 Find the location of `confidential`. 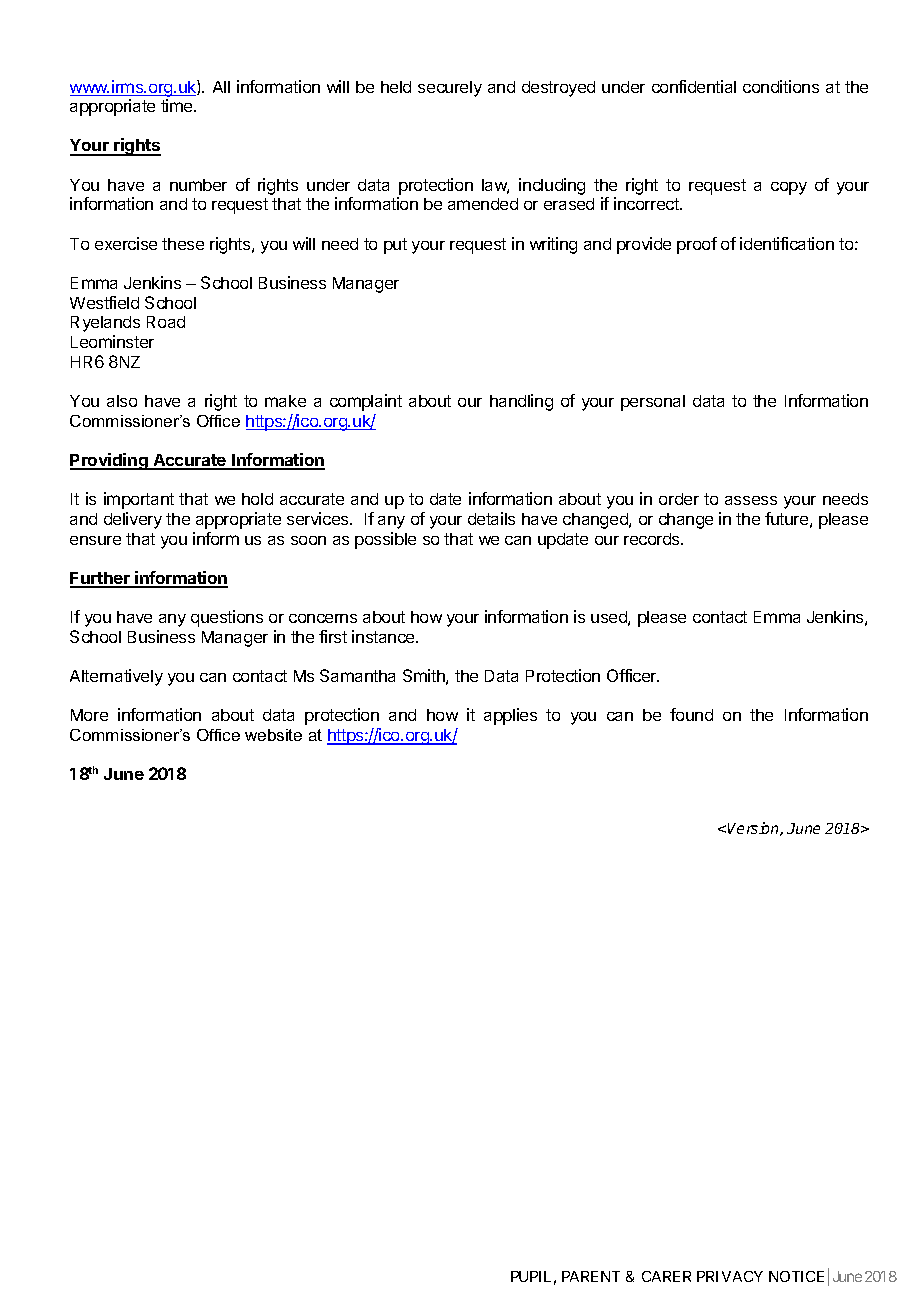

confidential is located at coordinates (694, 86).
